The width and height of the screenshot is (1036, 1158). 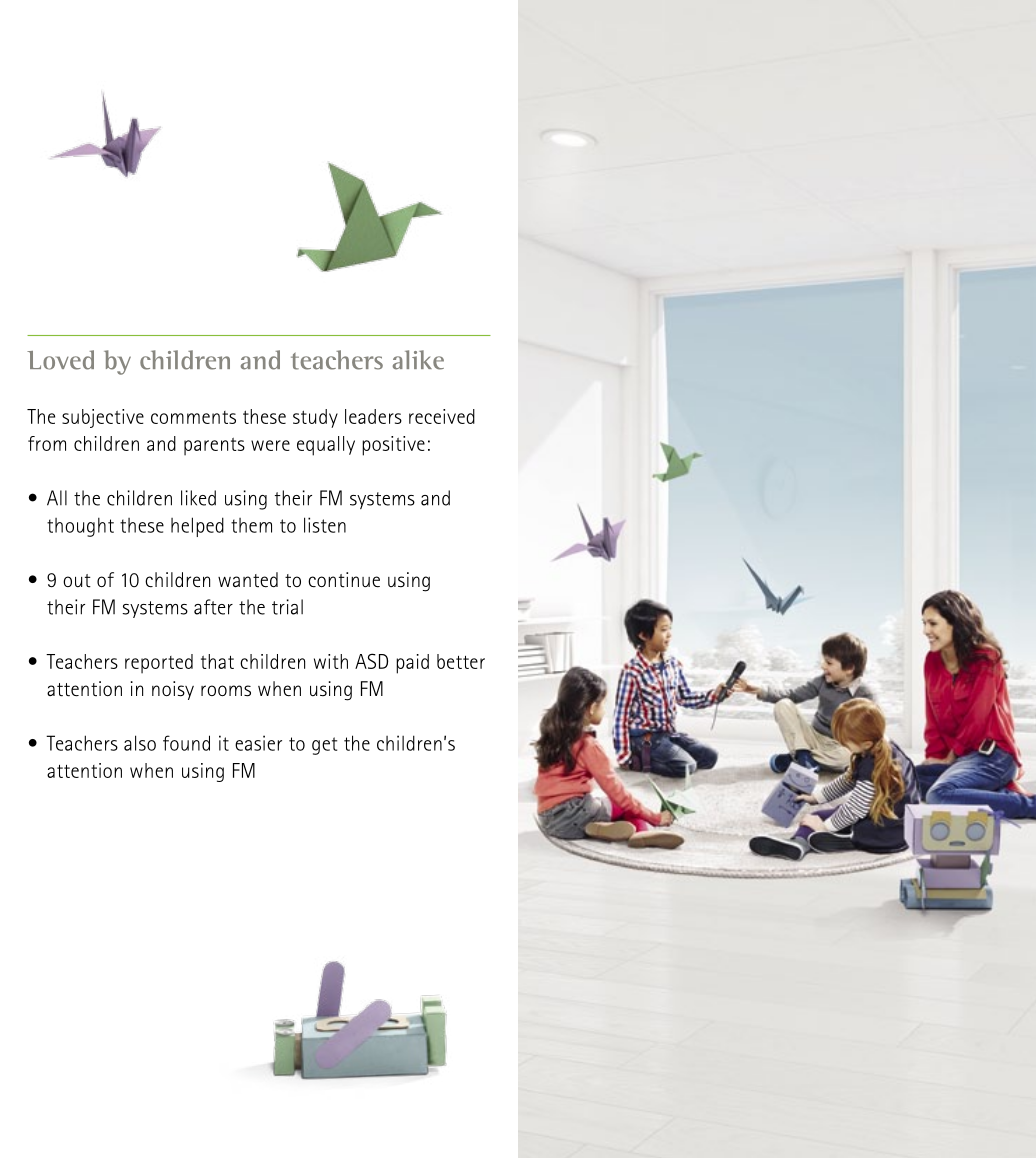 What do you see at coordinates (60, 360) in the screenshot?
I see `Loved` at bounding box center [60, 360].
